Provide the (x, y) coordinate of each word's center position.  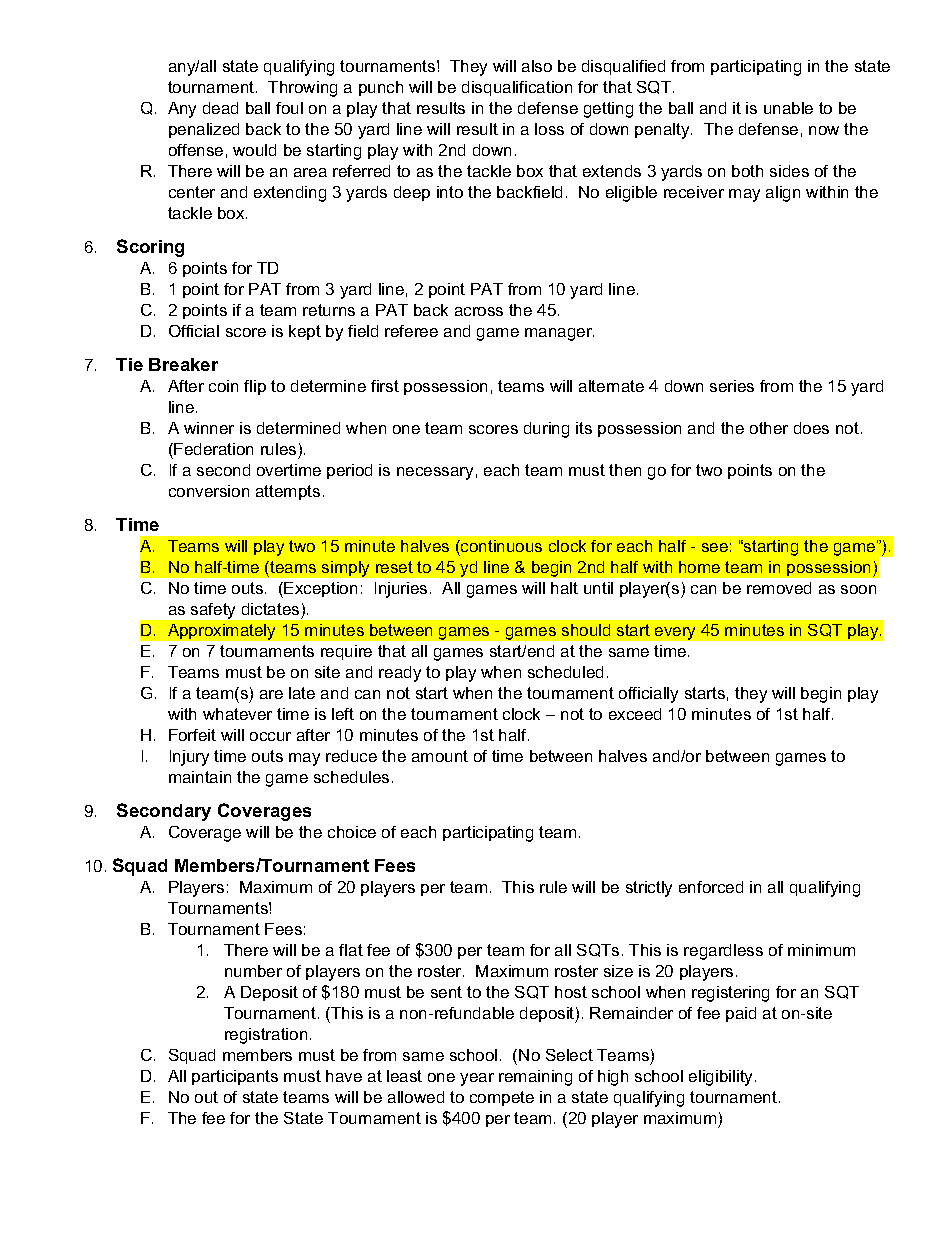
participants (235, 1077)
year (477, 1079)
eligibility (722, 1078)
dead (220, 108)
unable (788, 108)
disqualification (517, 88)
